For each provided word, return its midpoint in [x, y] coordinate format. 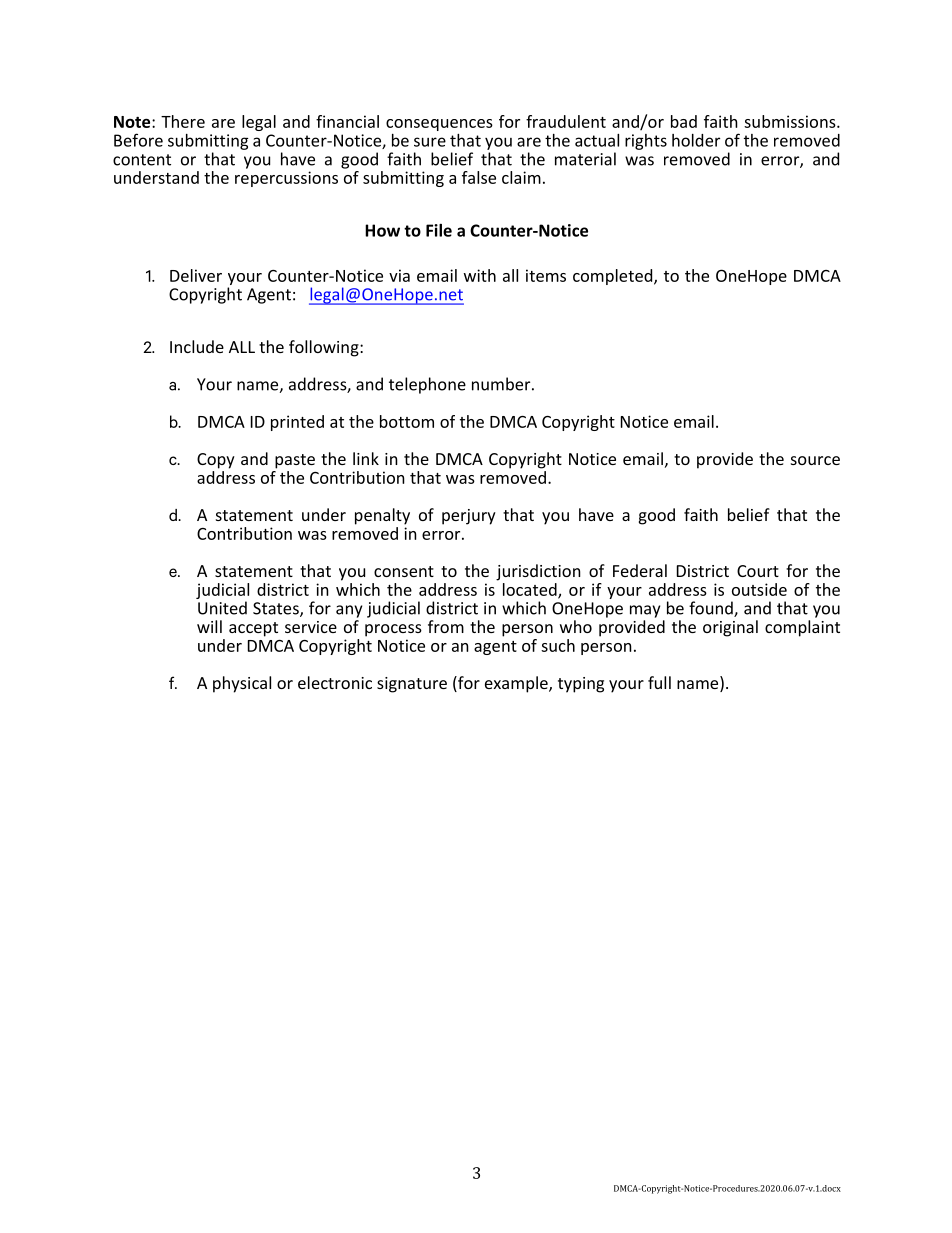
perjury [469, 517]
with [480, 275]
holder [696, 140]
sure [430, 142]
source [815, 460]
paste [295, 461]
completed [614, 277]
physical [242, 684]
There [183, 121]
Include [197, 346]
